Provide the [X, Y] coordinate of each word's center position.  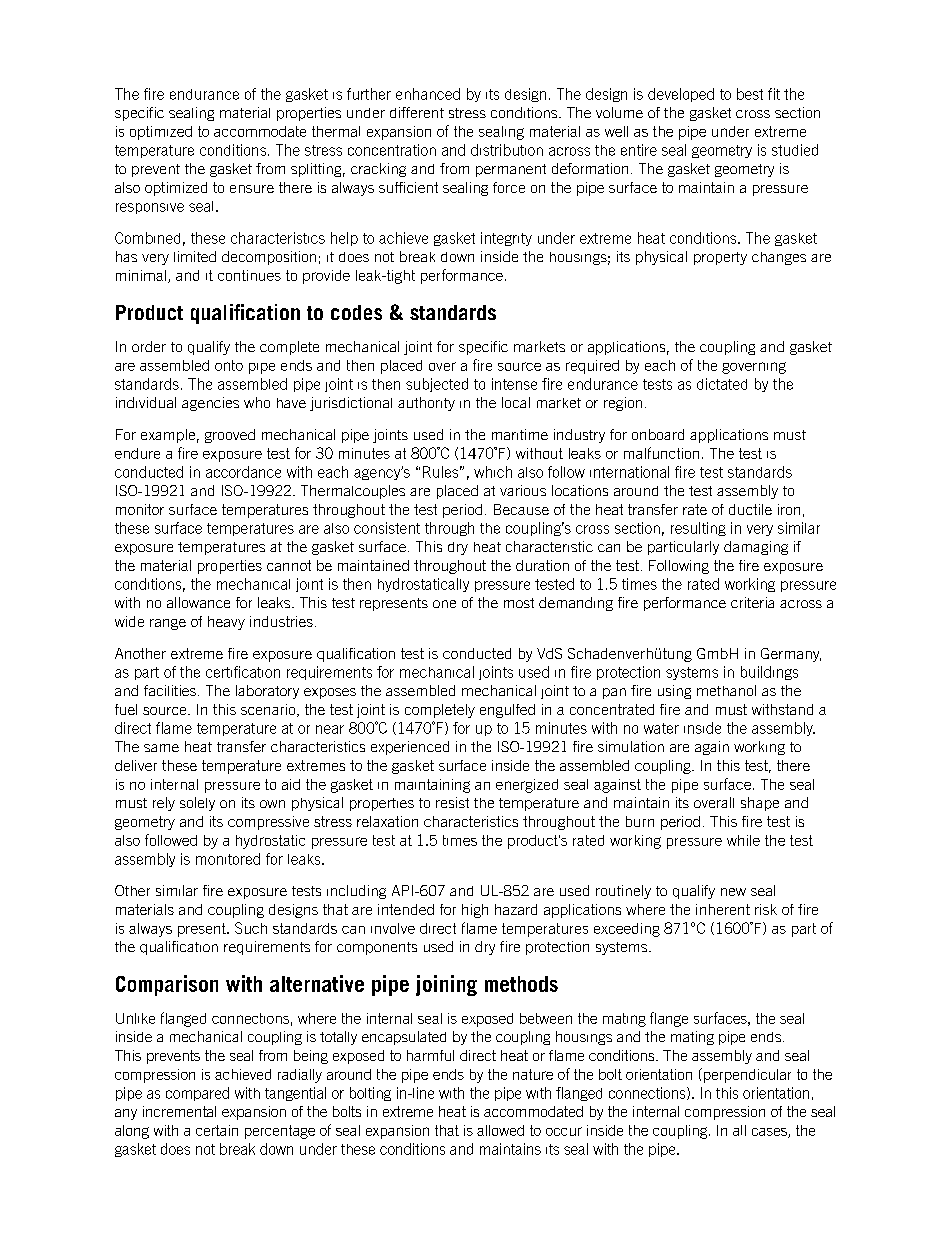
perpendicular [746, 1075]
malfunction [661, 453]
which [493, 472]
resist [452, 802]
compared [197, 1094]
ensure [252, 189]
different [417, 112]
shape [760, 804]
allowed [500, 1130]
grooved [230, 436]
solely [197, 804]
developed [681, 95]
